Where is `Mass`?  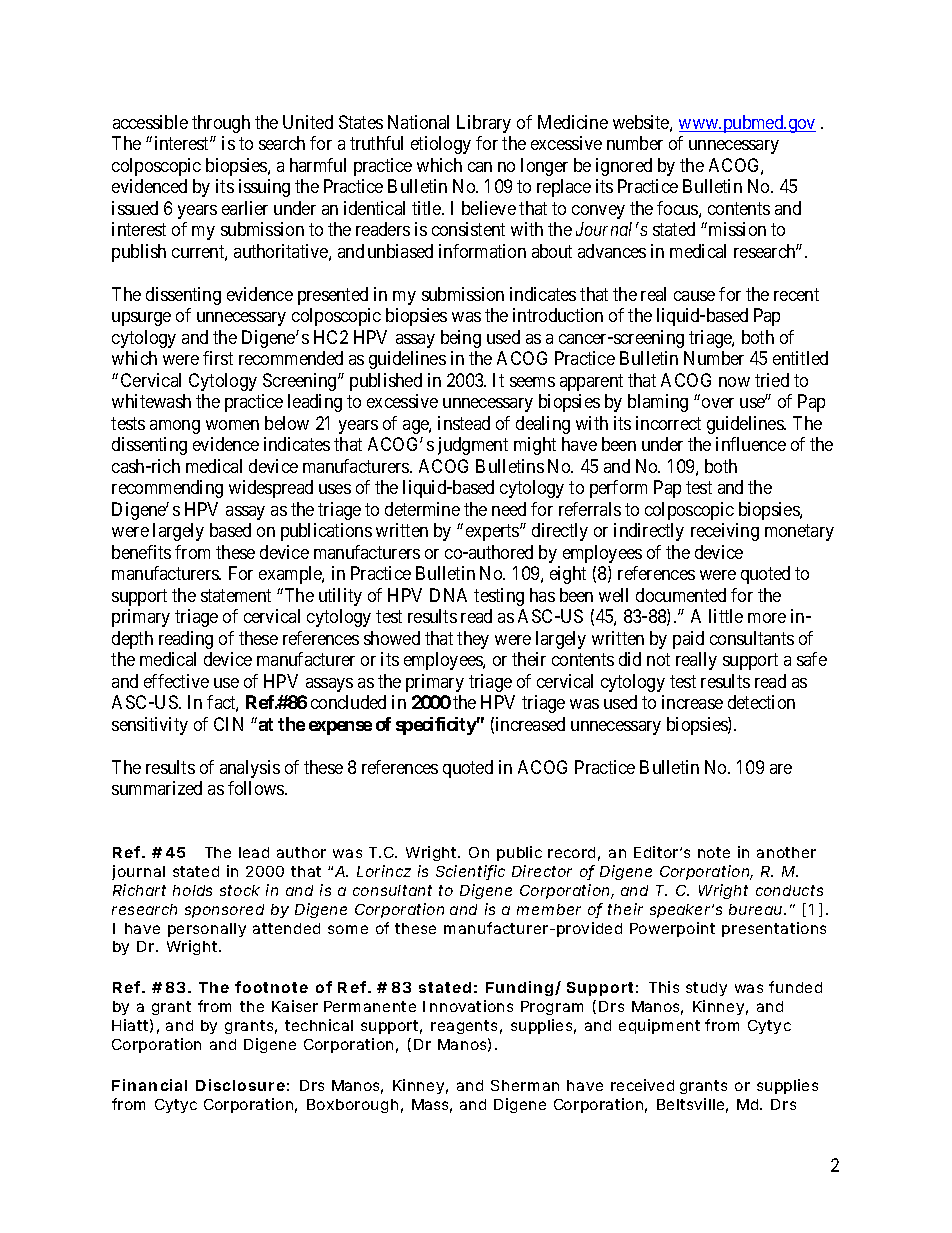
Mass is located at coordinates (432, 1106).
